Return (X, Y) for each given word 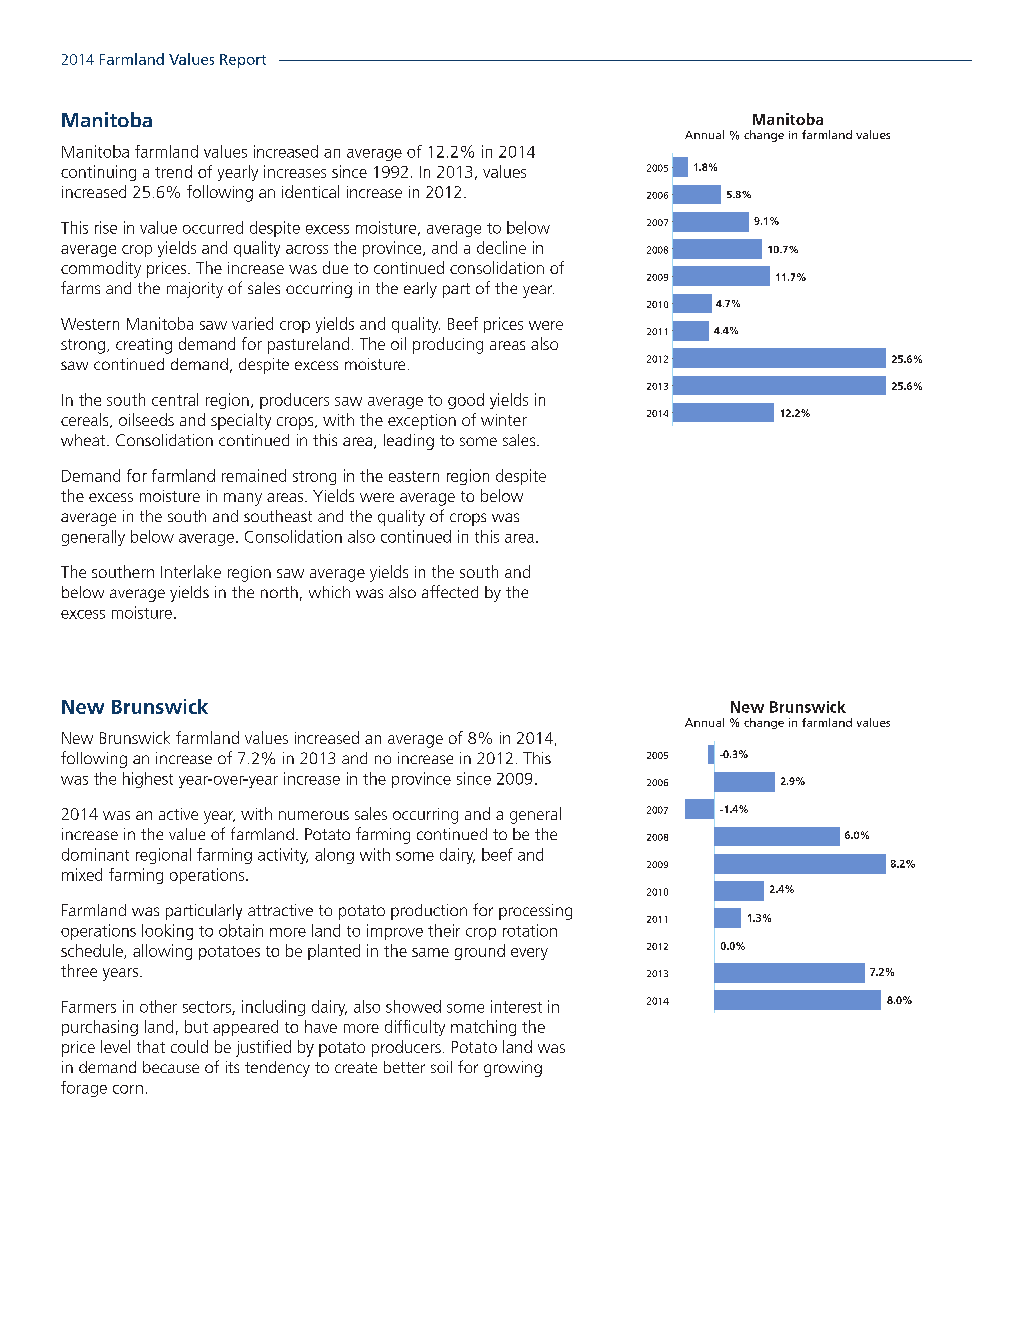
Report (243, 61)
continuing (98, 173)
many (243, 499)
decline (501, 247)
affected (450, 591)
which (329, 592)
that (151, 1046)
